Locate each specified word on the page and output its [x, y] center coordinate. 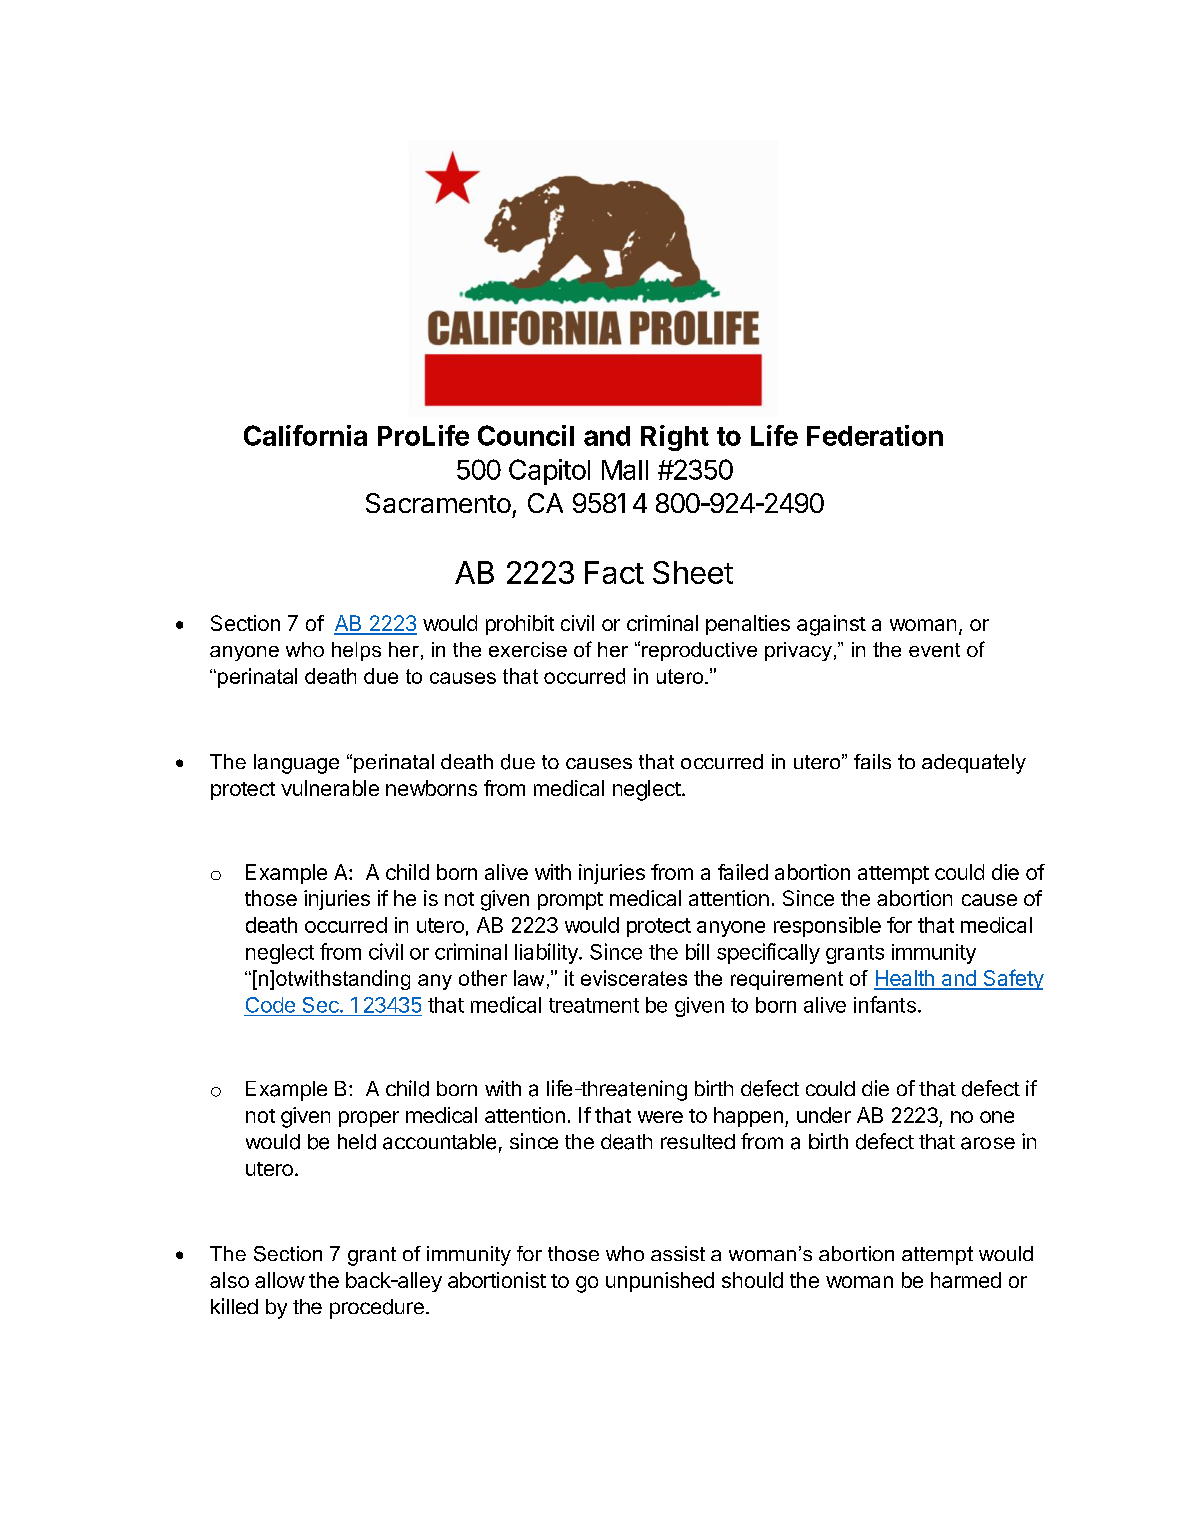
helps [356, 651]
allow [280, 1280]
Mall [625, 470]
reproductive [699, 651]
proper [369, 1119]
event [934, 650]
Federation [875, 435]
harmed [966, 1280]
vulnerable [330, 788]
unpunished [660, 1282]
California [305, 435]
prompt [570, 901]
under [824, 1115]
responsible [827, 927]
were [660, 1117]
